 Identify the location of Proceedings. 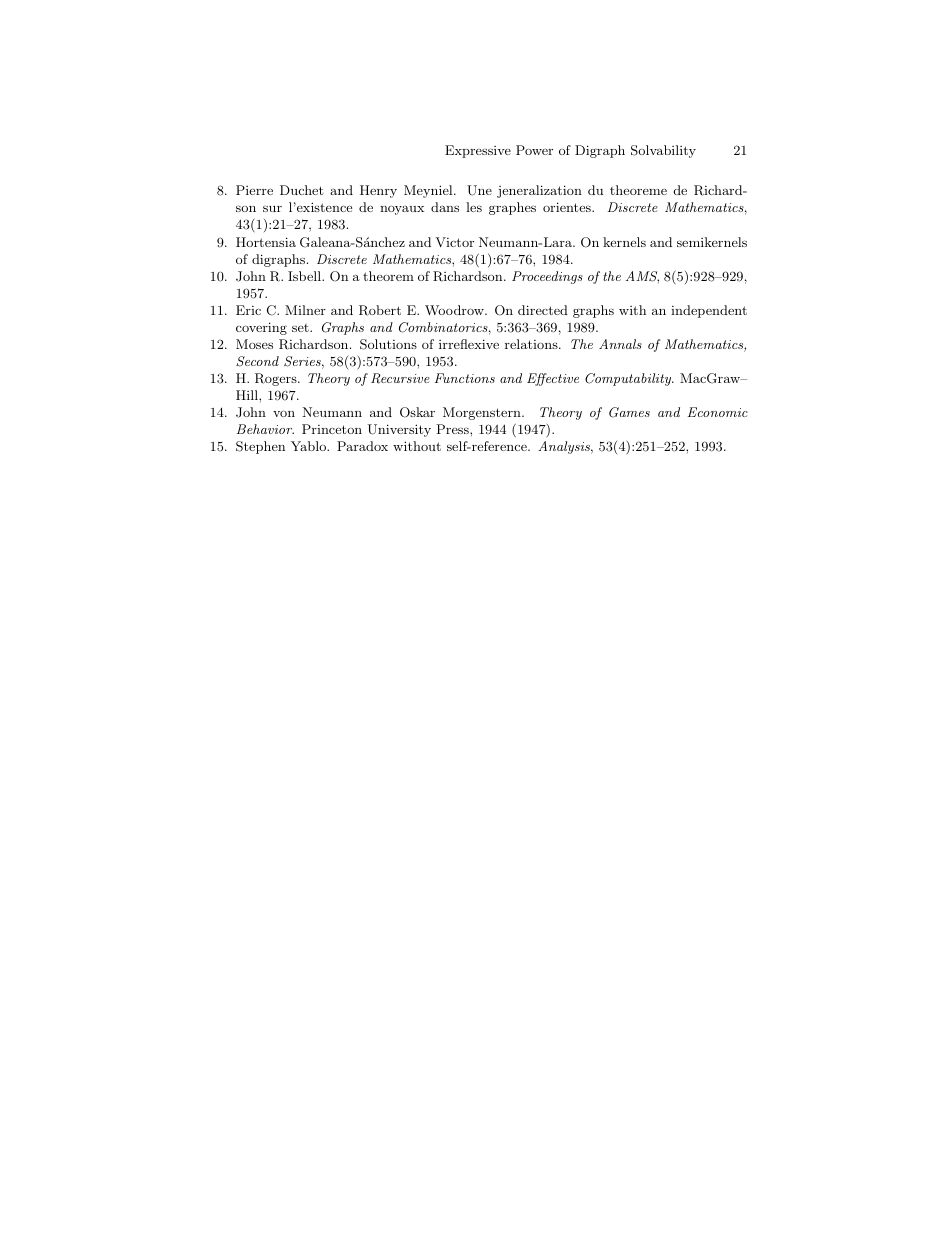
(547, 277).
